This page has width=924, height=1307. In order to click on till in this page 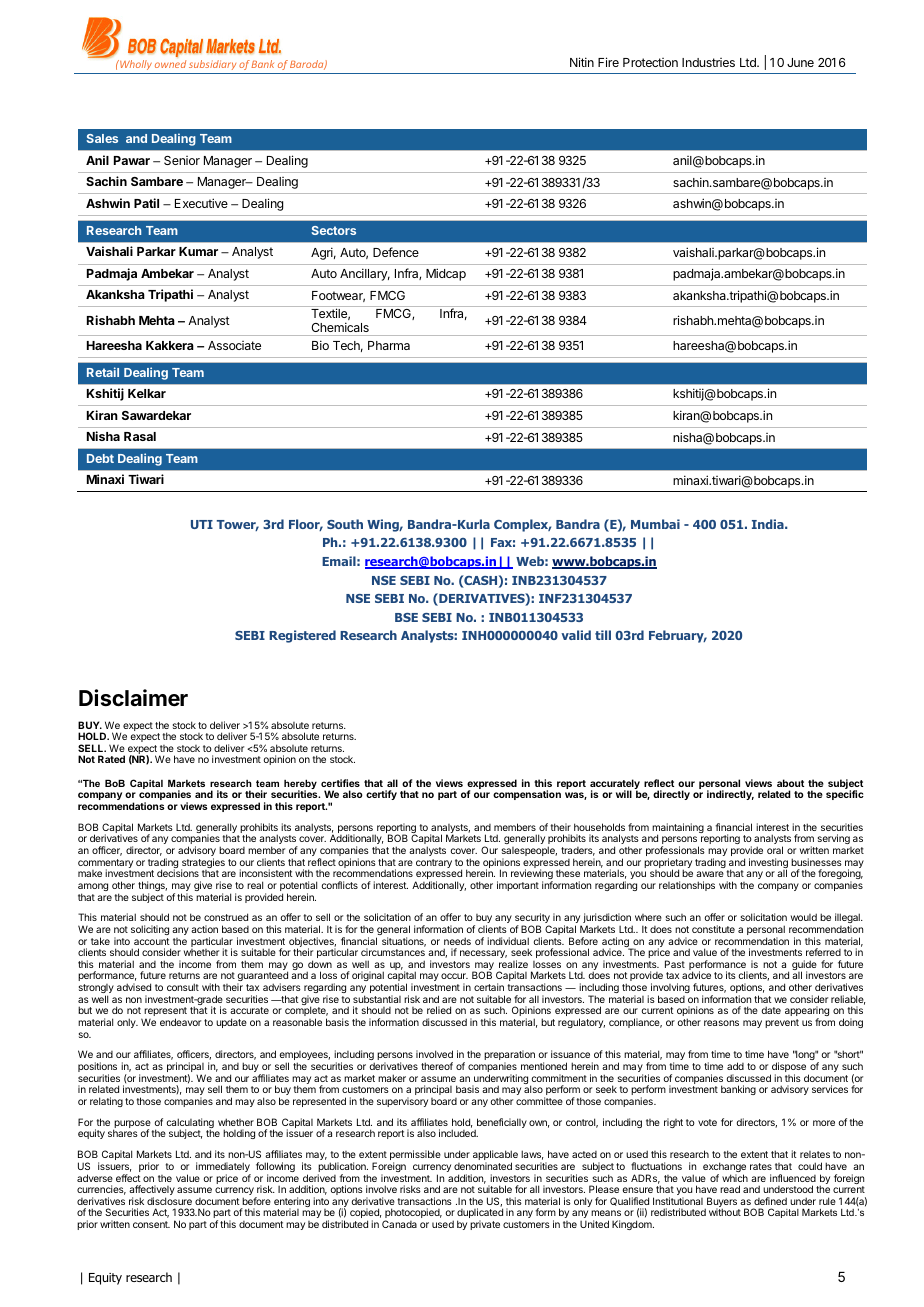, I will do `click(603, 635)`.
